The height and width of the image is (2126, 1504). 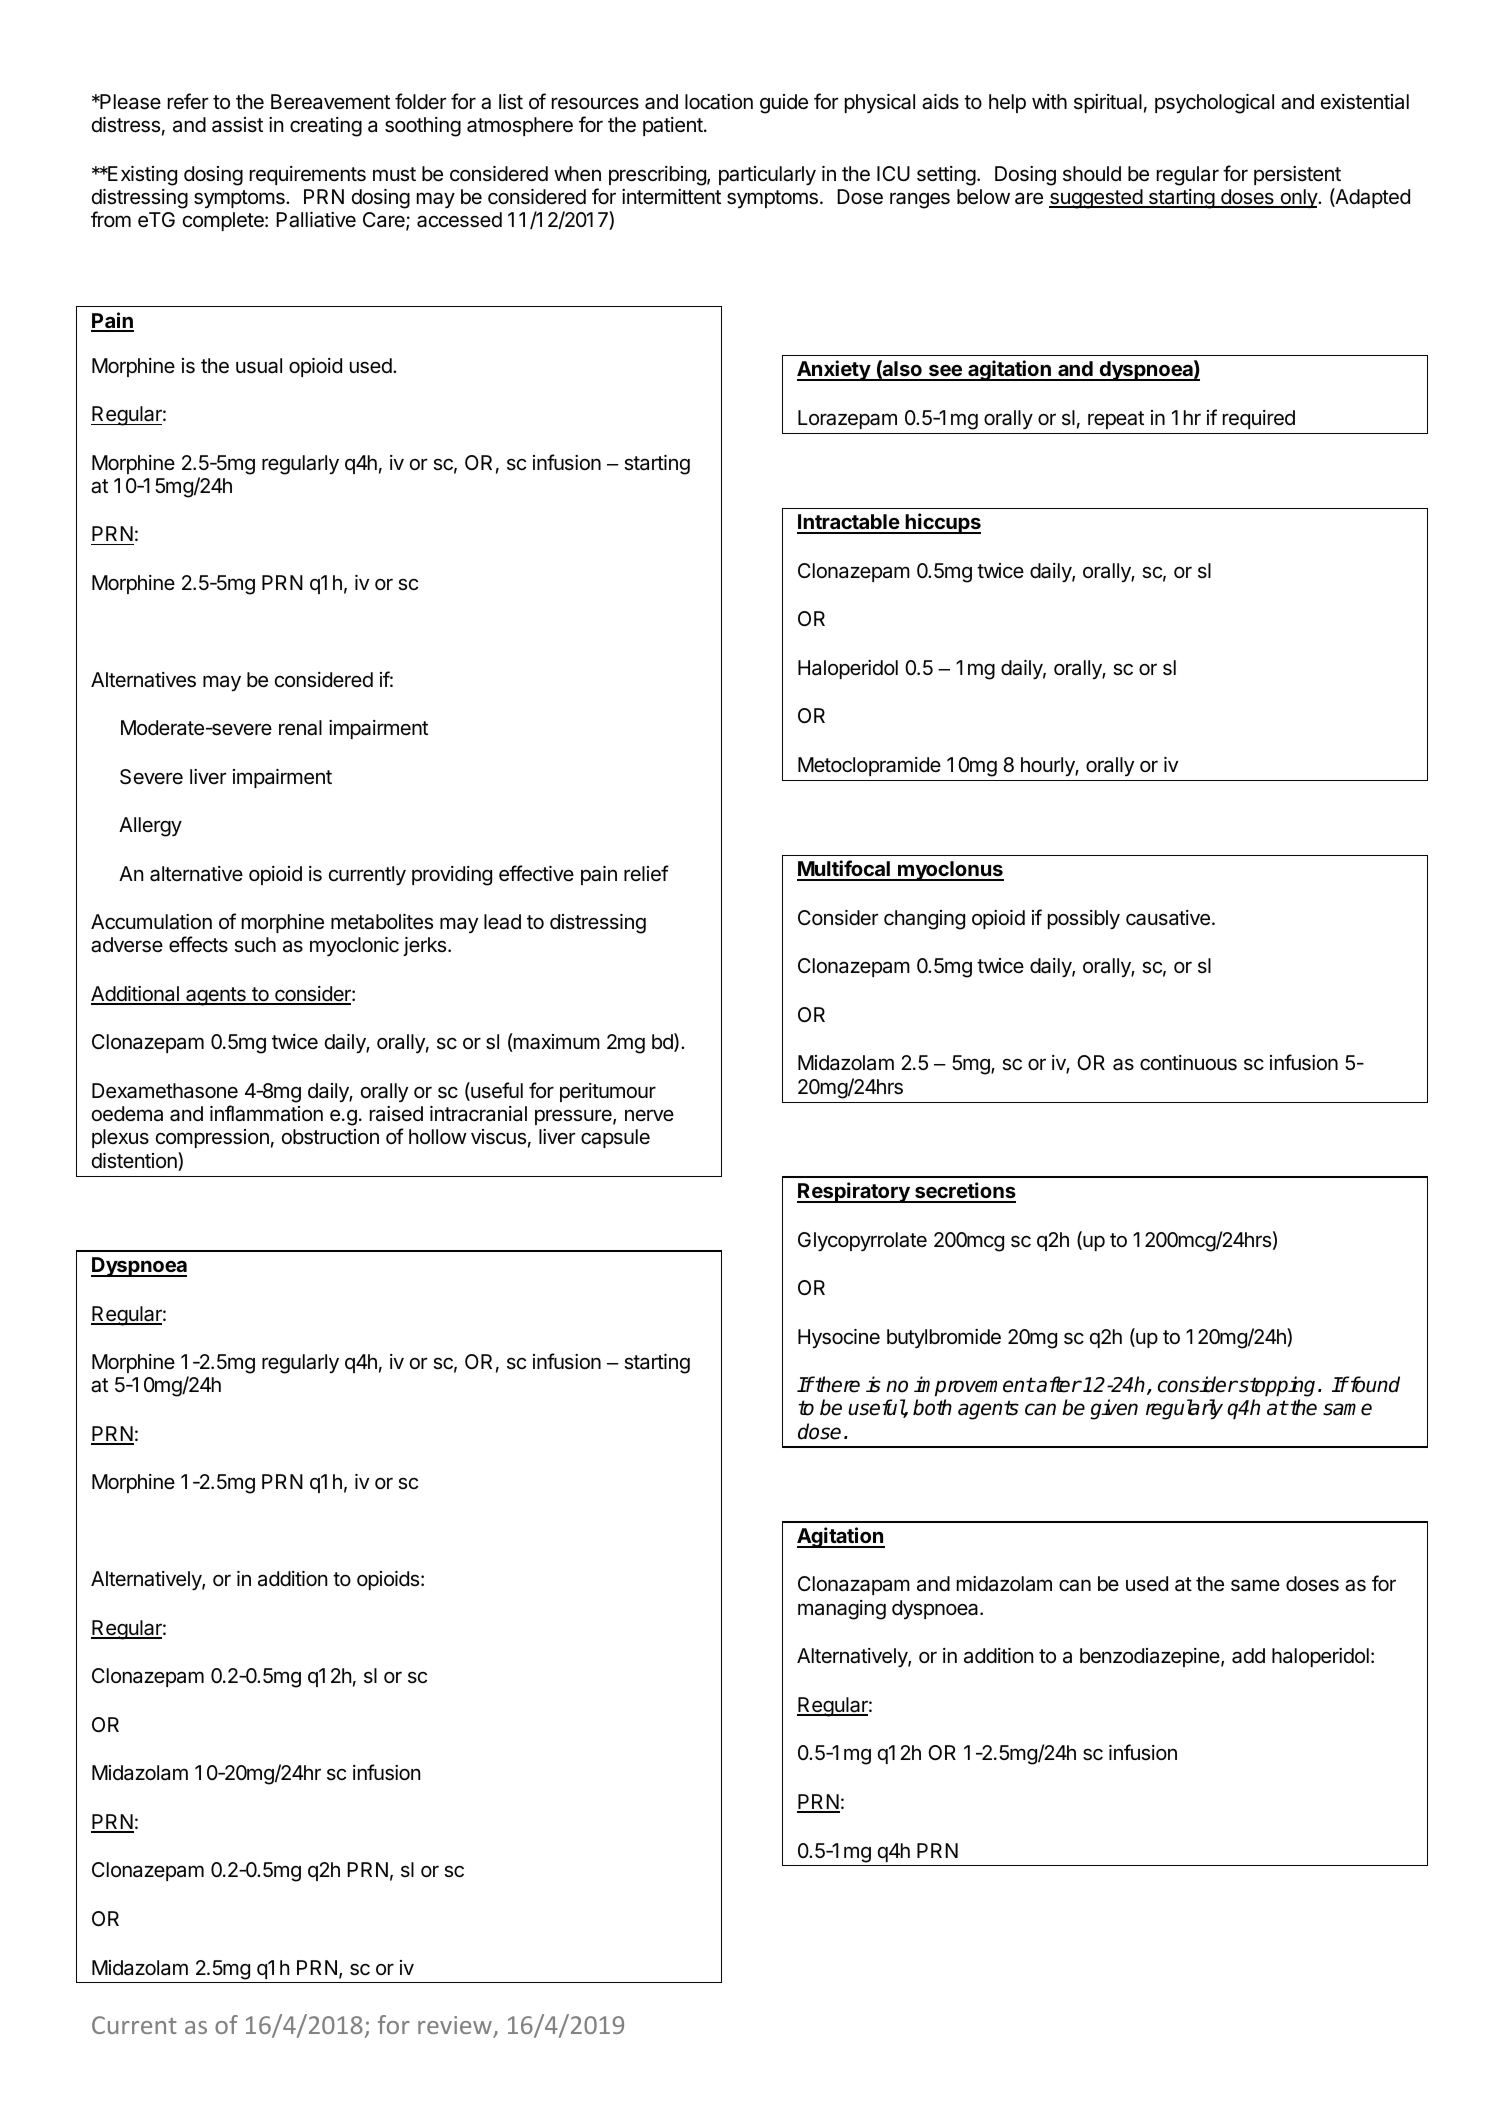 I want to click on continuous, so click(x=1188, y=1063).
